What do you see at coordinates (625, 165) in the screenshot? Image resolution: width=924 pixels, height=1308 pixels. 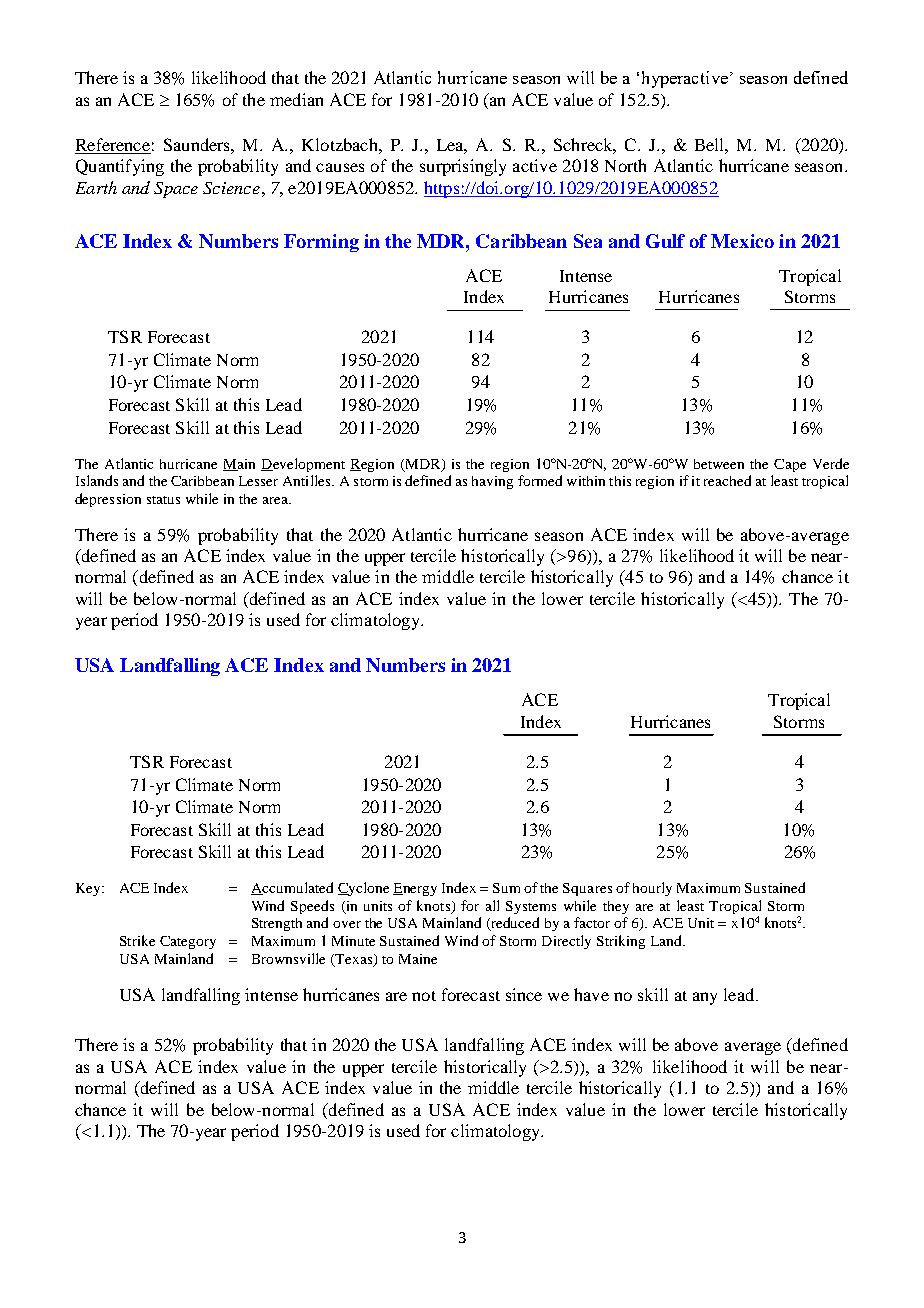 I see `North` at bounding box center [625, 165].
